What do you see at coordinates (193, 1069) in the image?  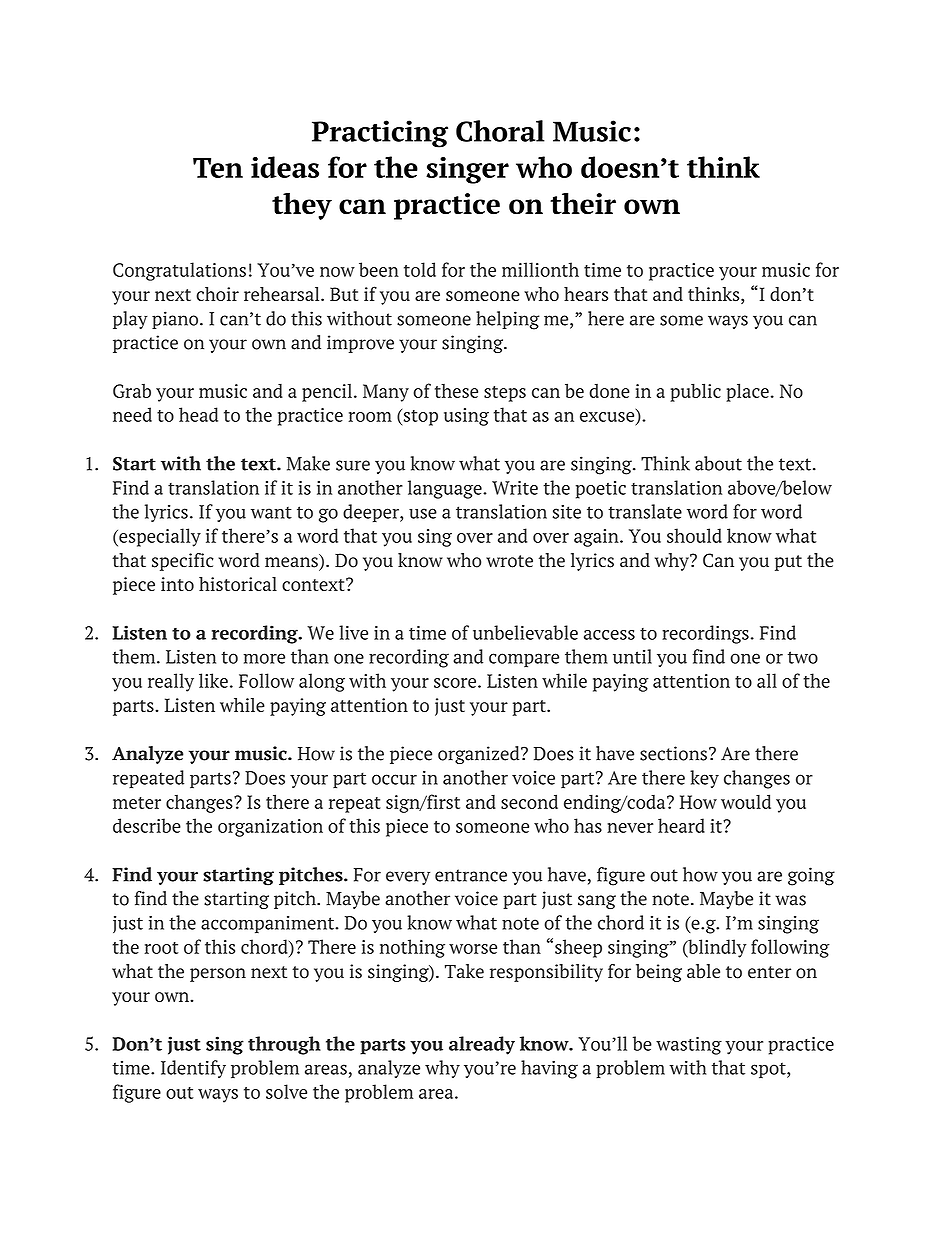 I see `Identify` at bounding box center [193, 1069].
